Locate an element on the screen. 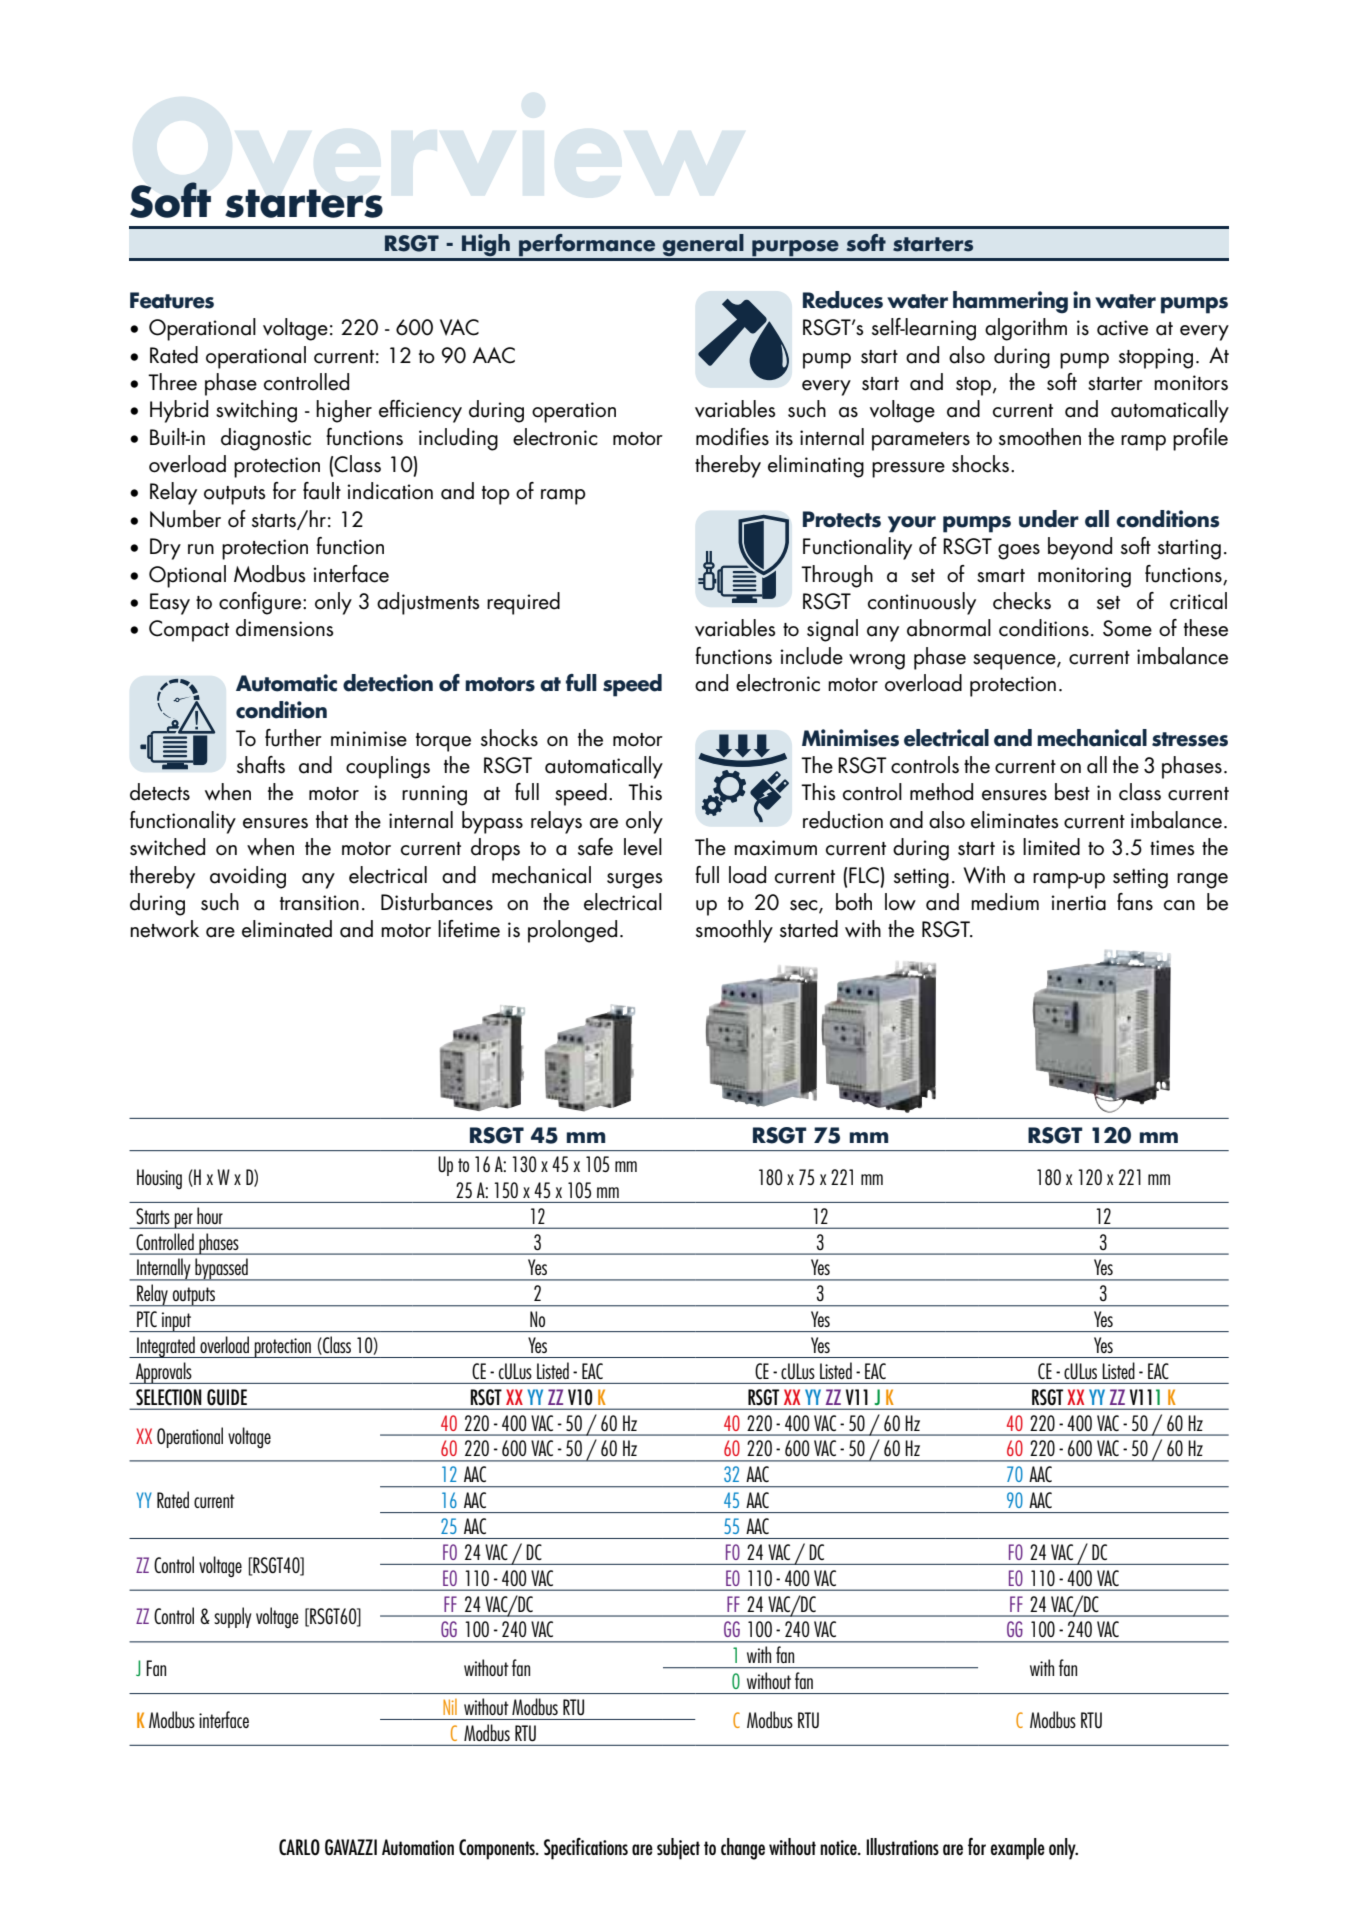 This screenshot has height=1920, width=1358. CARLO is located at coordinates (299, 1847).
